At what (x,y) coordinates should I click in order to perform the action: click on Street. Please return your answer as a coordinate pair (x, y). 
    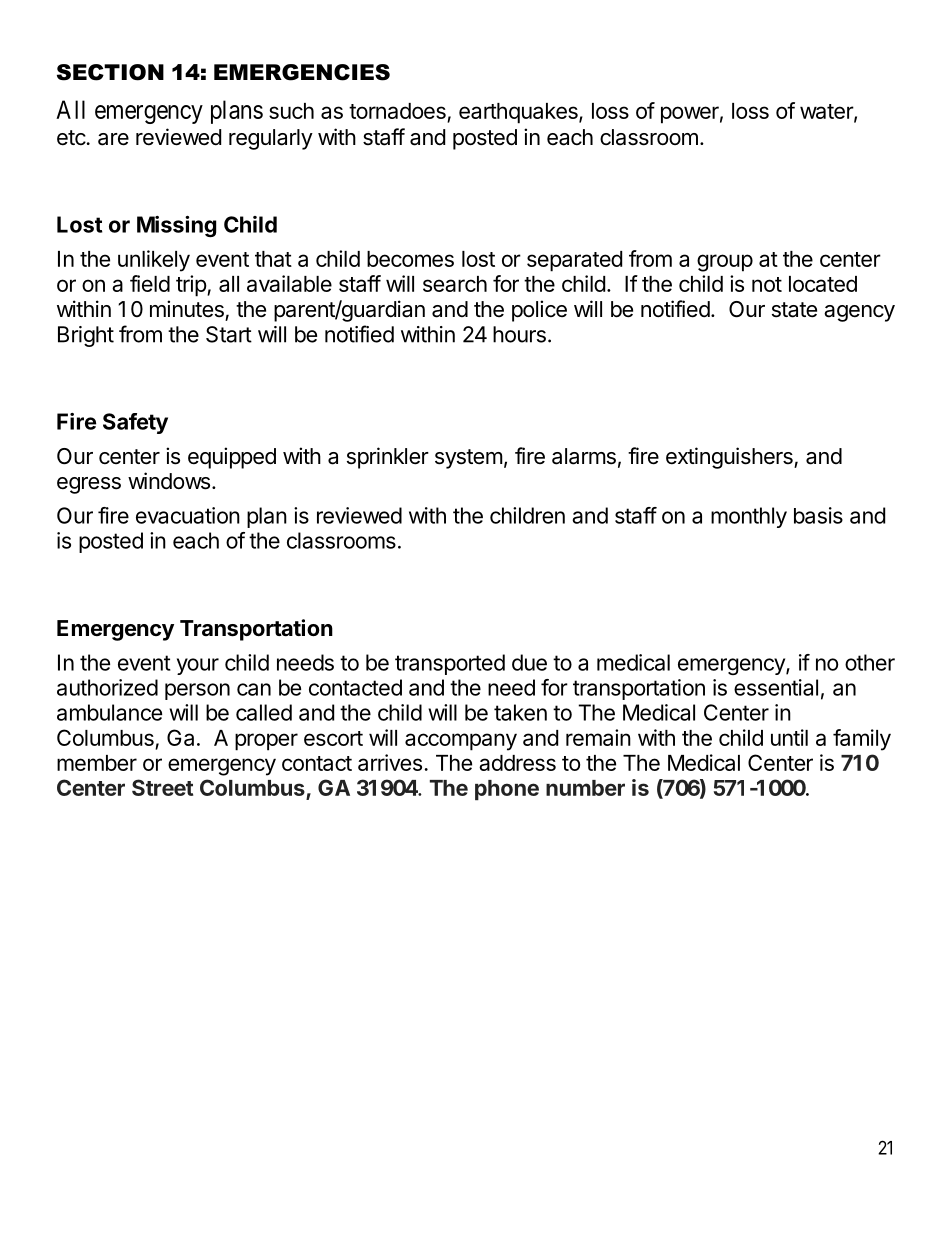
    Looking at the image, I should click on (162, 787).
